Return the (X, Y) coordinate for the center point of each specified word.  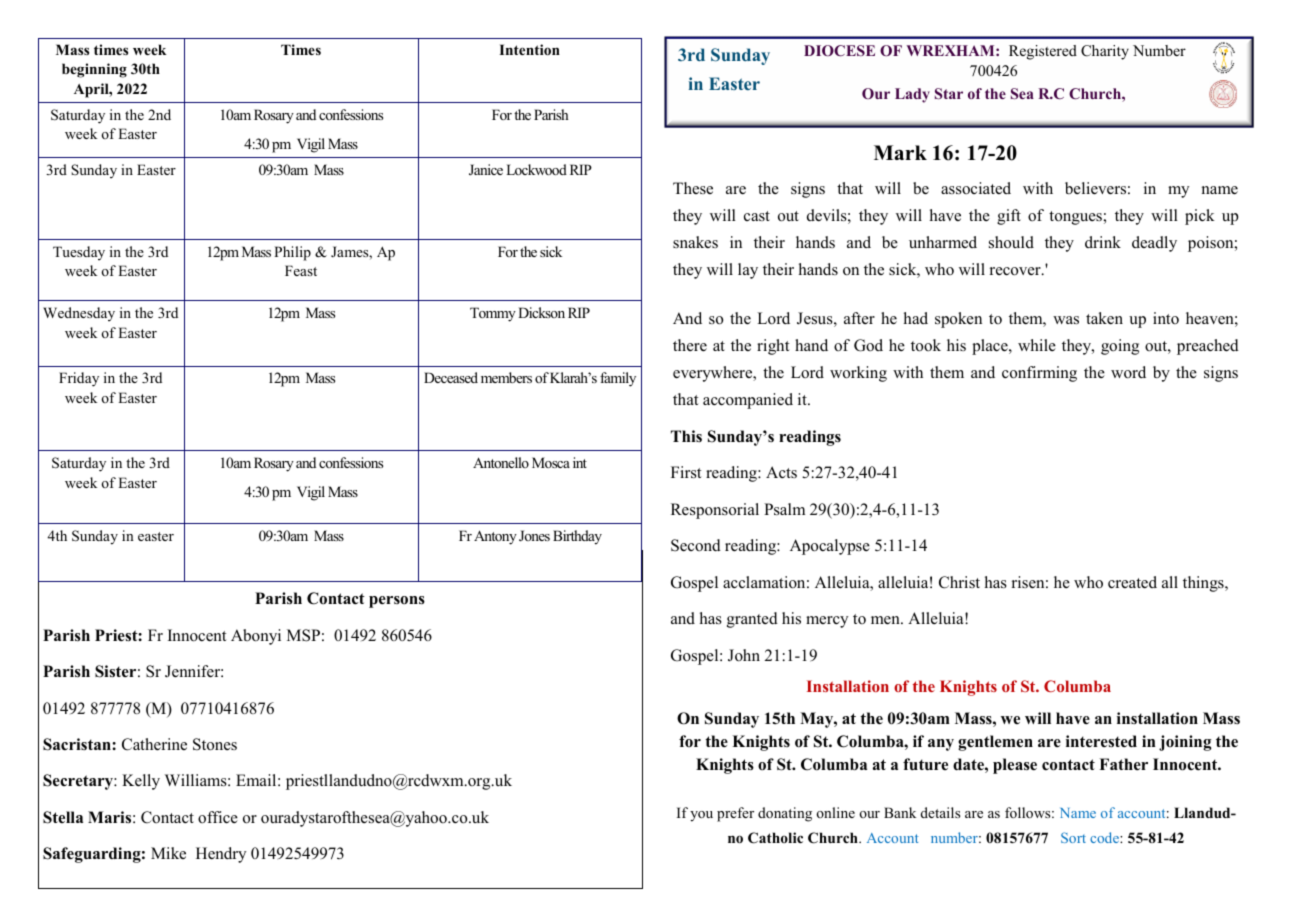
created (1132, 582)
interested (1101, 741)
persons (397, 602)
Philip (292, 253)
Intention (529, 49)
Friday (79, 379)
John (744, 655)
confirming (1039, 374)
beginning (94, 70)
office (218, 817)
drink (1103, 242)
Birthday (577, 537)
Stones (215, 744)
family (618, 379)
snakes (695, 242)
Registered (1043, 52)
